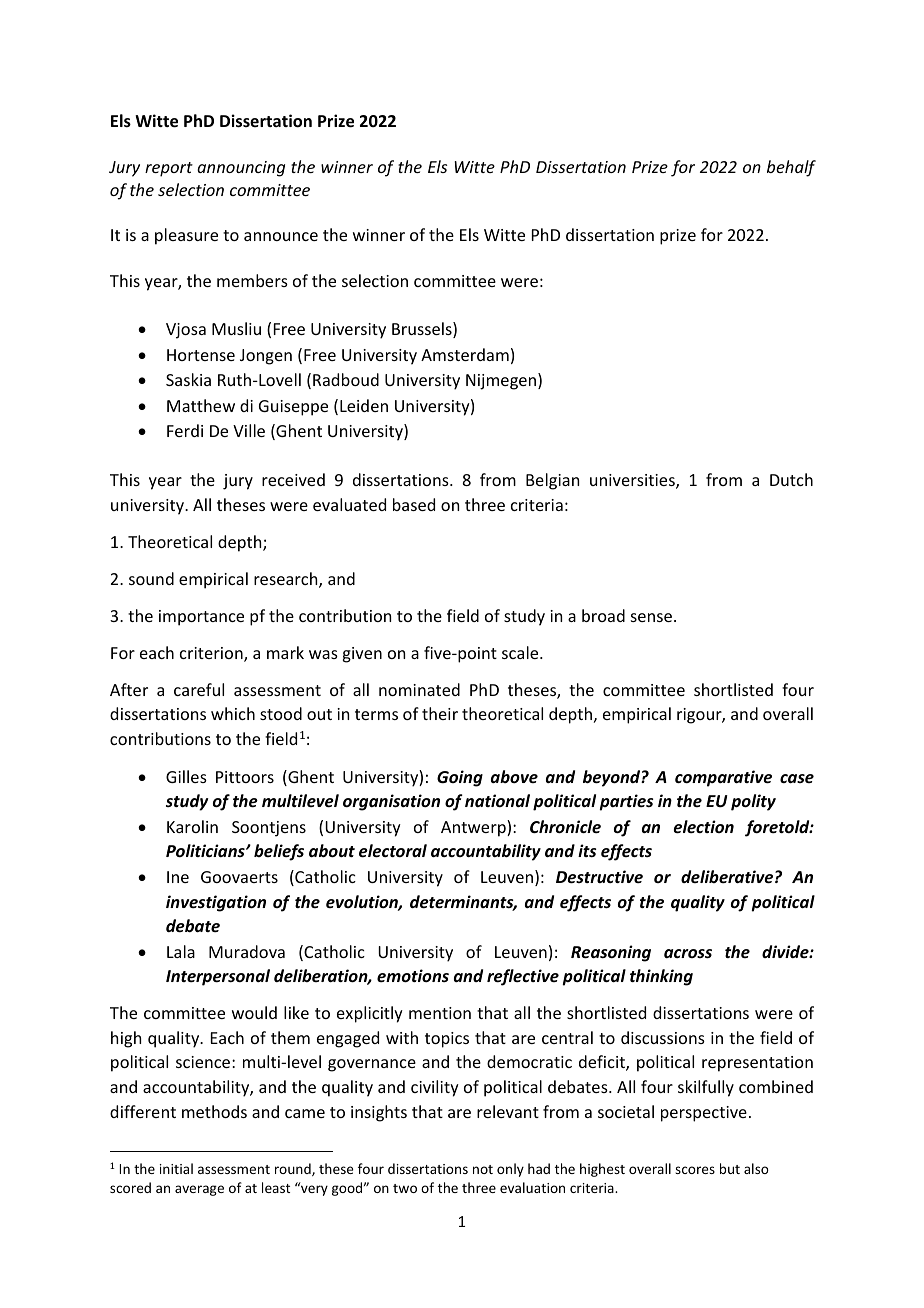  I want to click on sense, so click(651, 617).
